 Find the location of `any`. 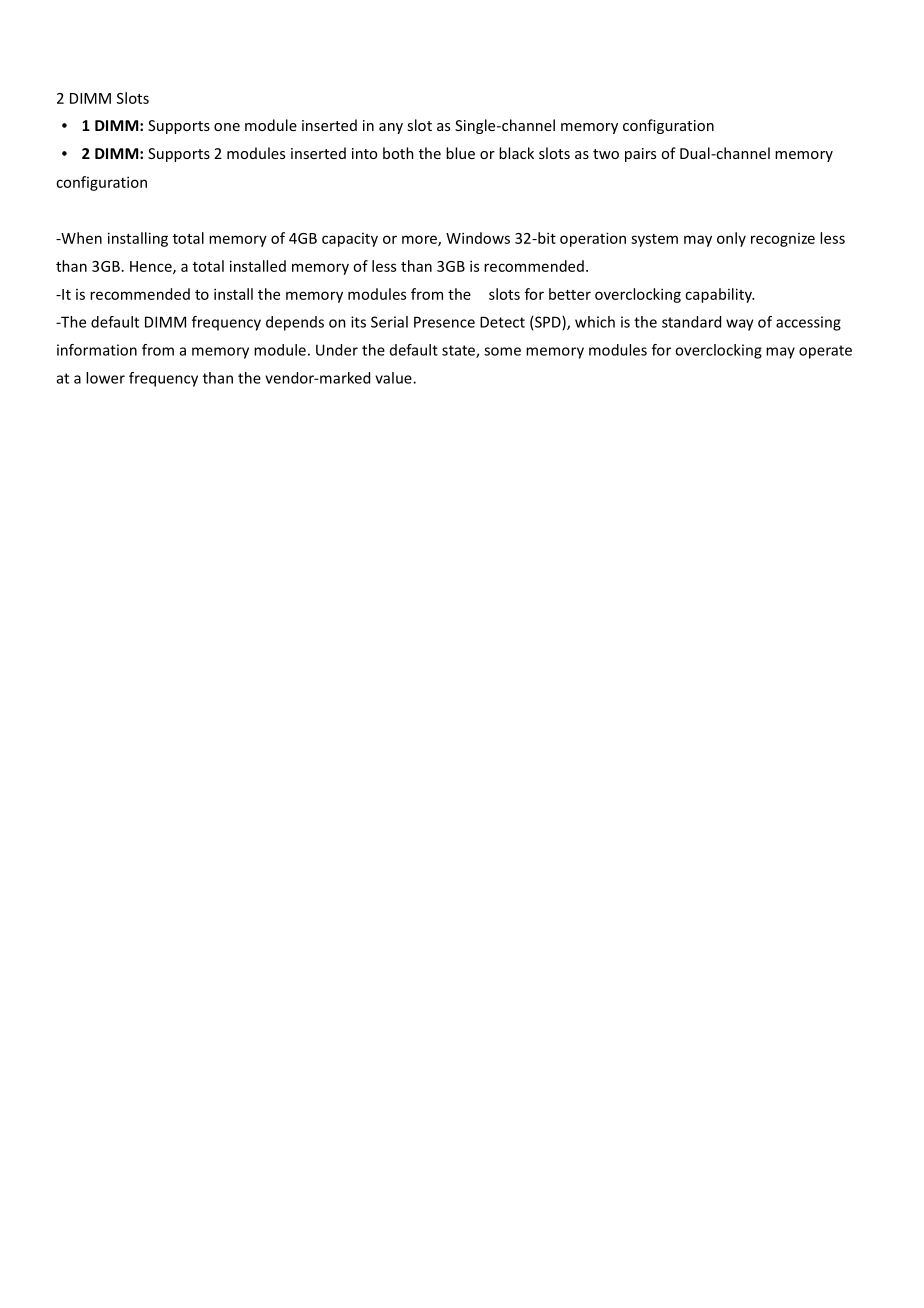

any is located at coordinates (391, 128).
